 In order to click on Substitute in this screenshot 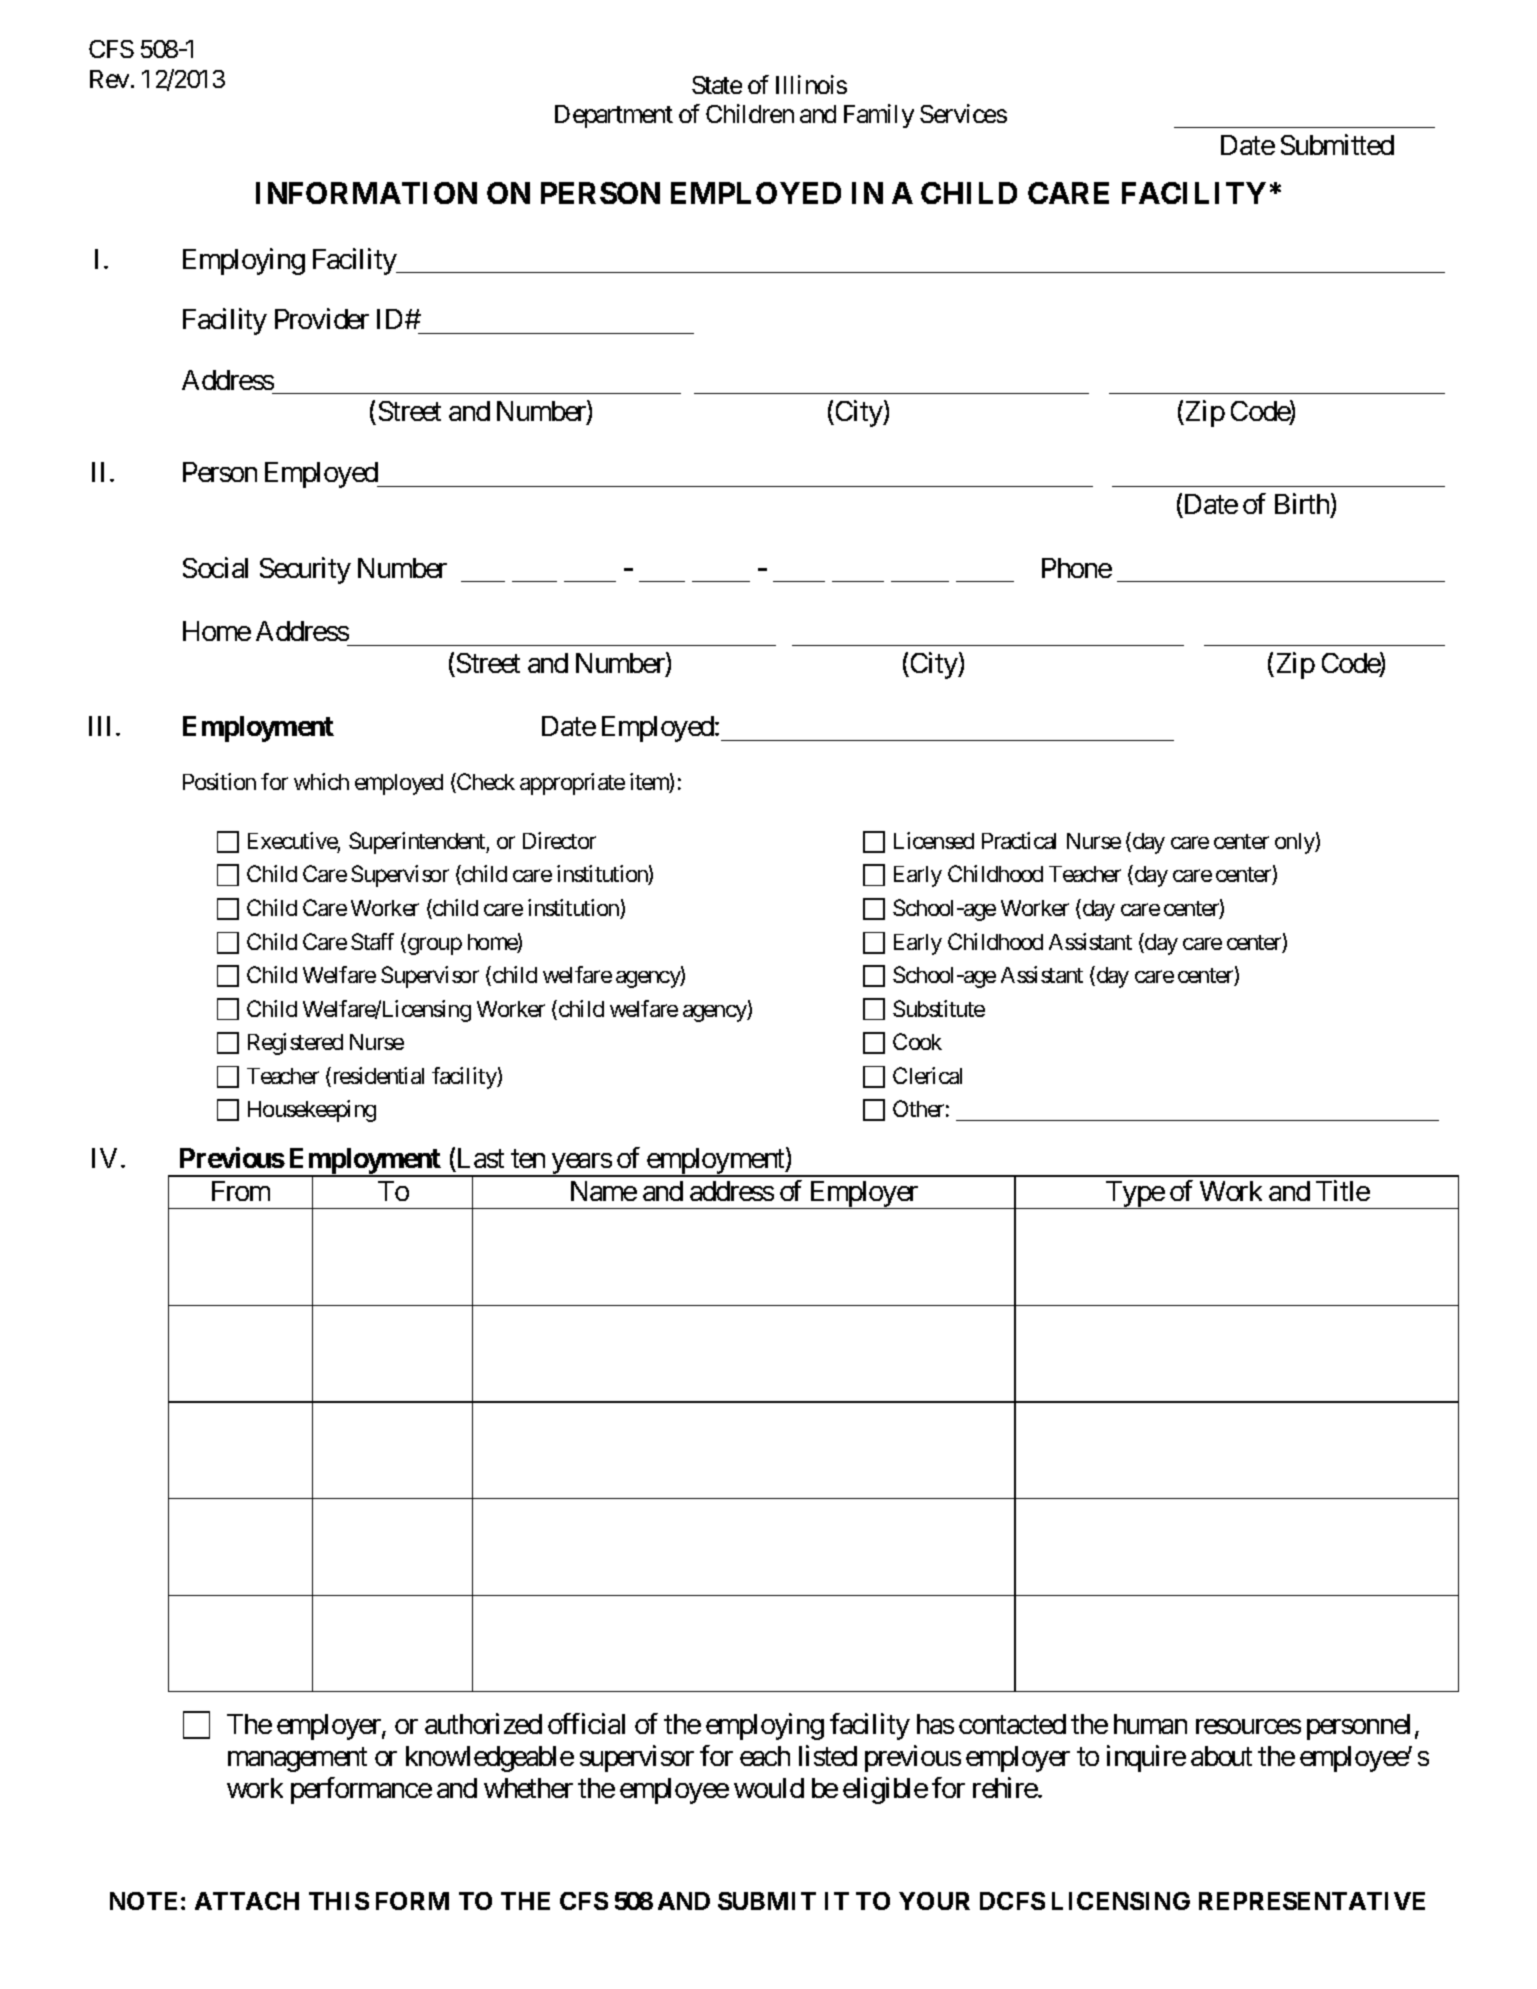, I will do `click(939, 1008)`.
